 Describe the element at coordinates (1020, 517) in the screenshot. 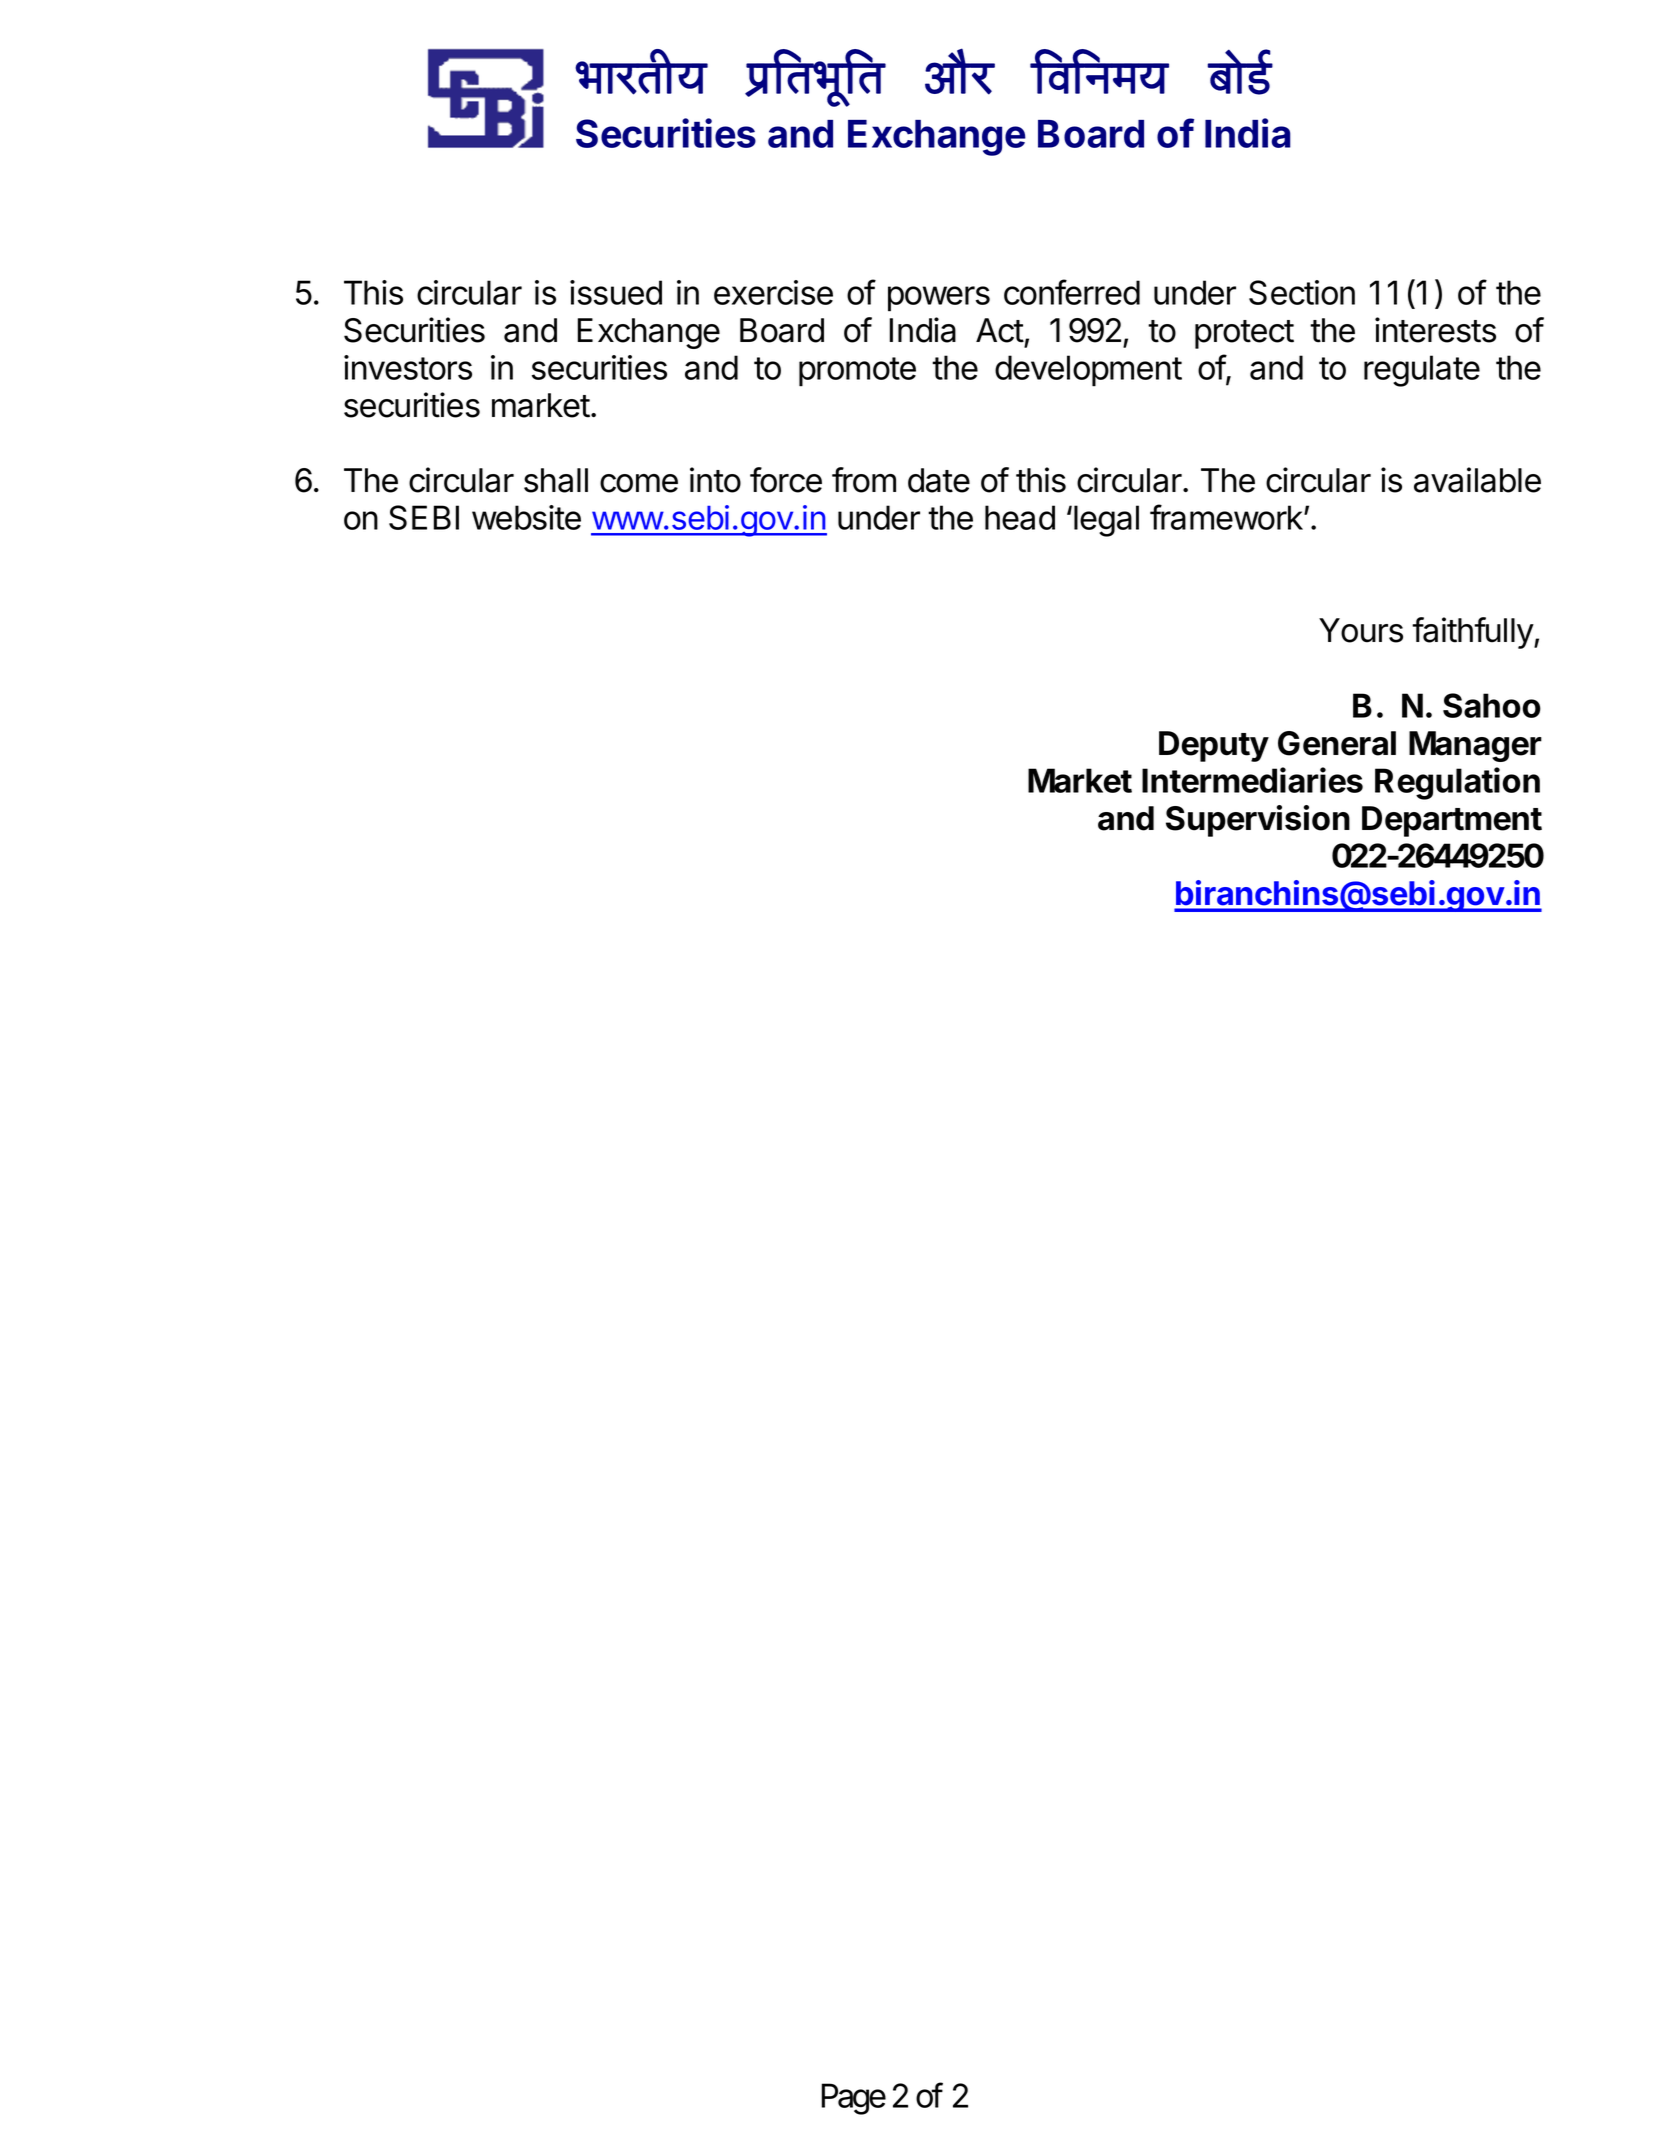

I see `head` at that location.
